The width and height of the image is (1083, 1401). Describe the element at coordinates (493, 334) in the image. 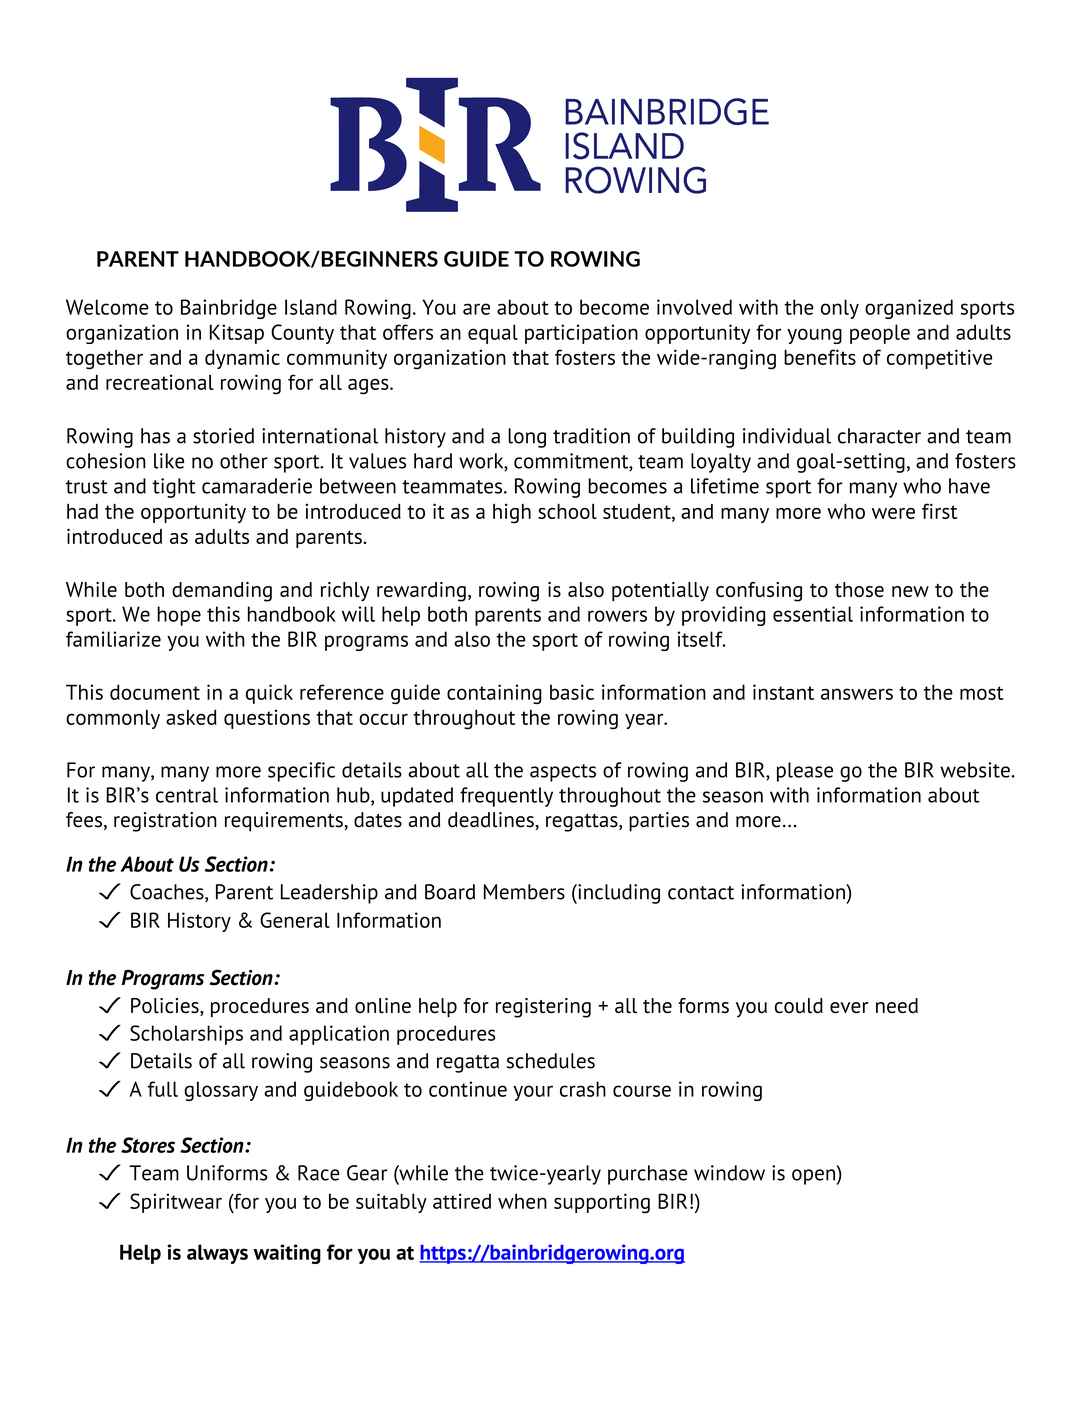

I see `equal` at that location.
